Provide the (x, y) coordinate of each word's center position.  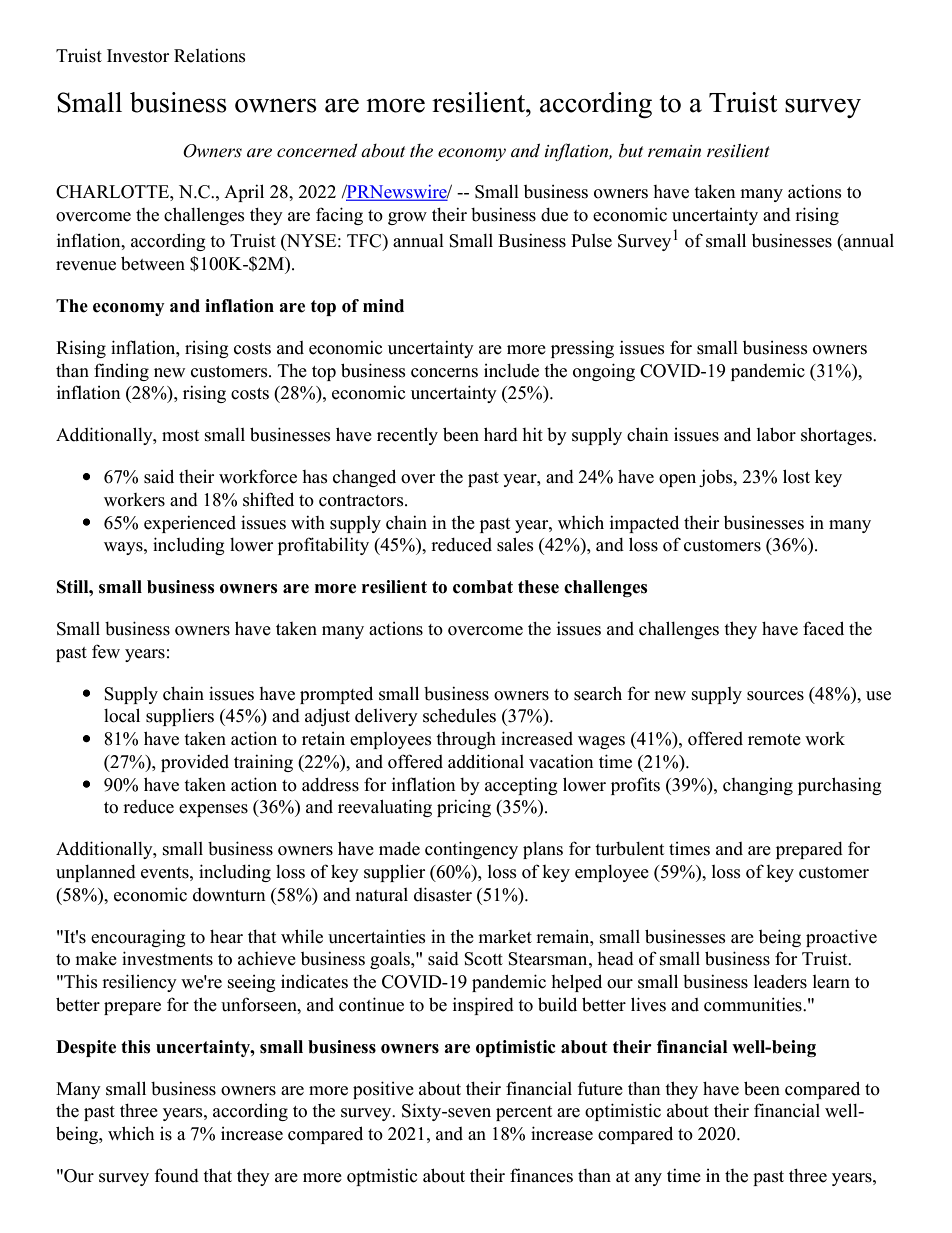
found (176, 1175)
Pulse (591, 241)
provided (195, 763)
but (631, 151)
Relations (210, 55)
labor (776, 434)
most (180, 436)
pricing (464, 808)
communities (754, 1004)
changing (758, 786)
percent (524, 1113)
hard (501, 434)
